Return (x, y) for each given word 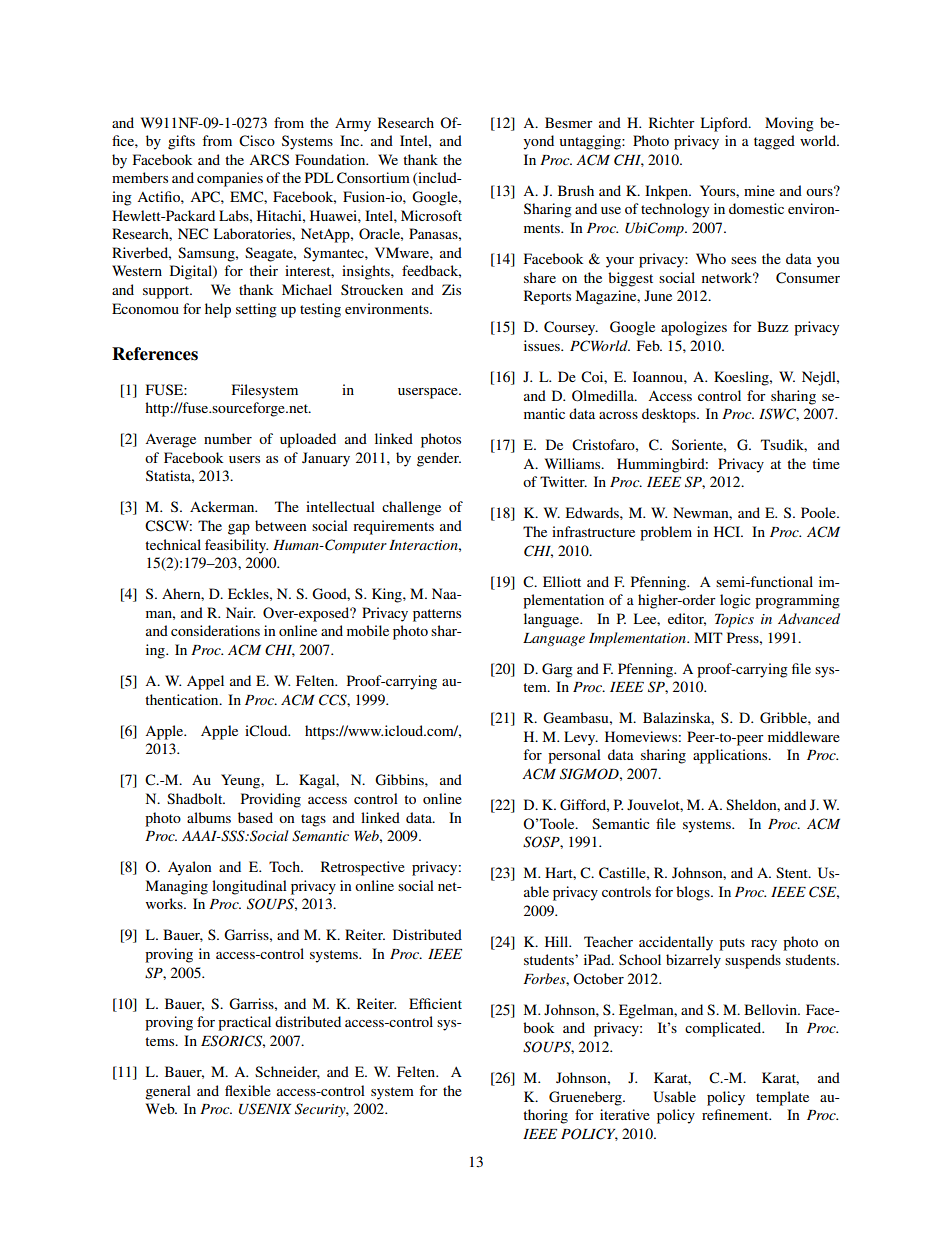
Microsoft (431, 215)
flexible (248, 1090)
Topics (734, 621)
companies (230, 179)
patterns (437, 615)
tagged (774, 142)
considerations (215, 630)
